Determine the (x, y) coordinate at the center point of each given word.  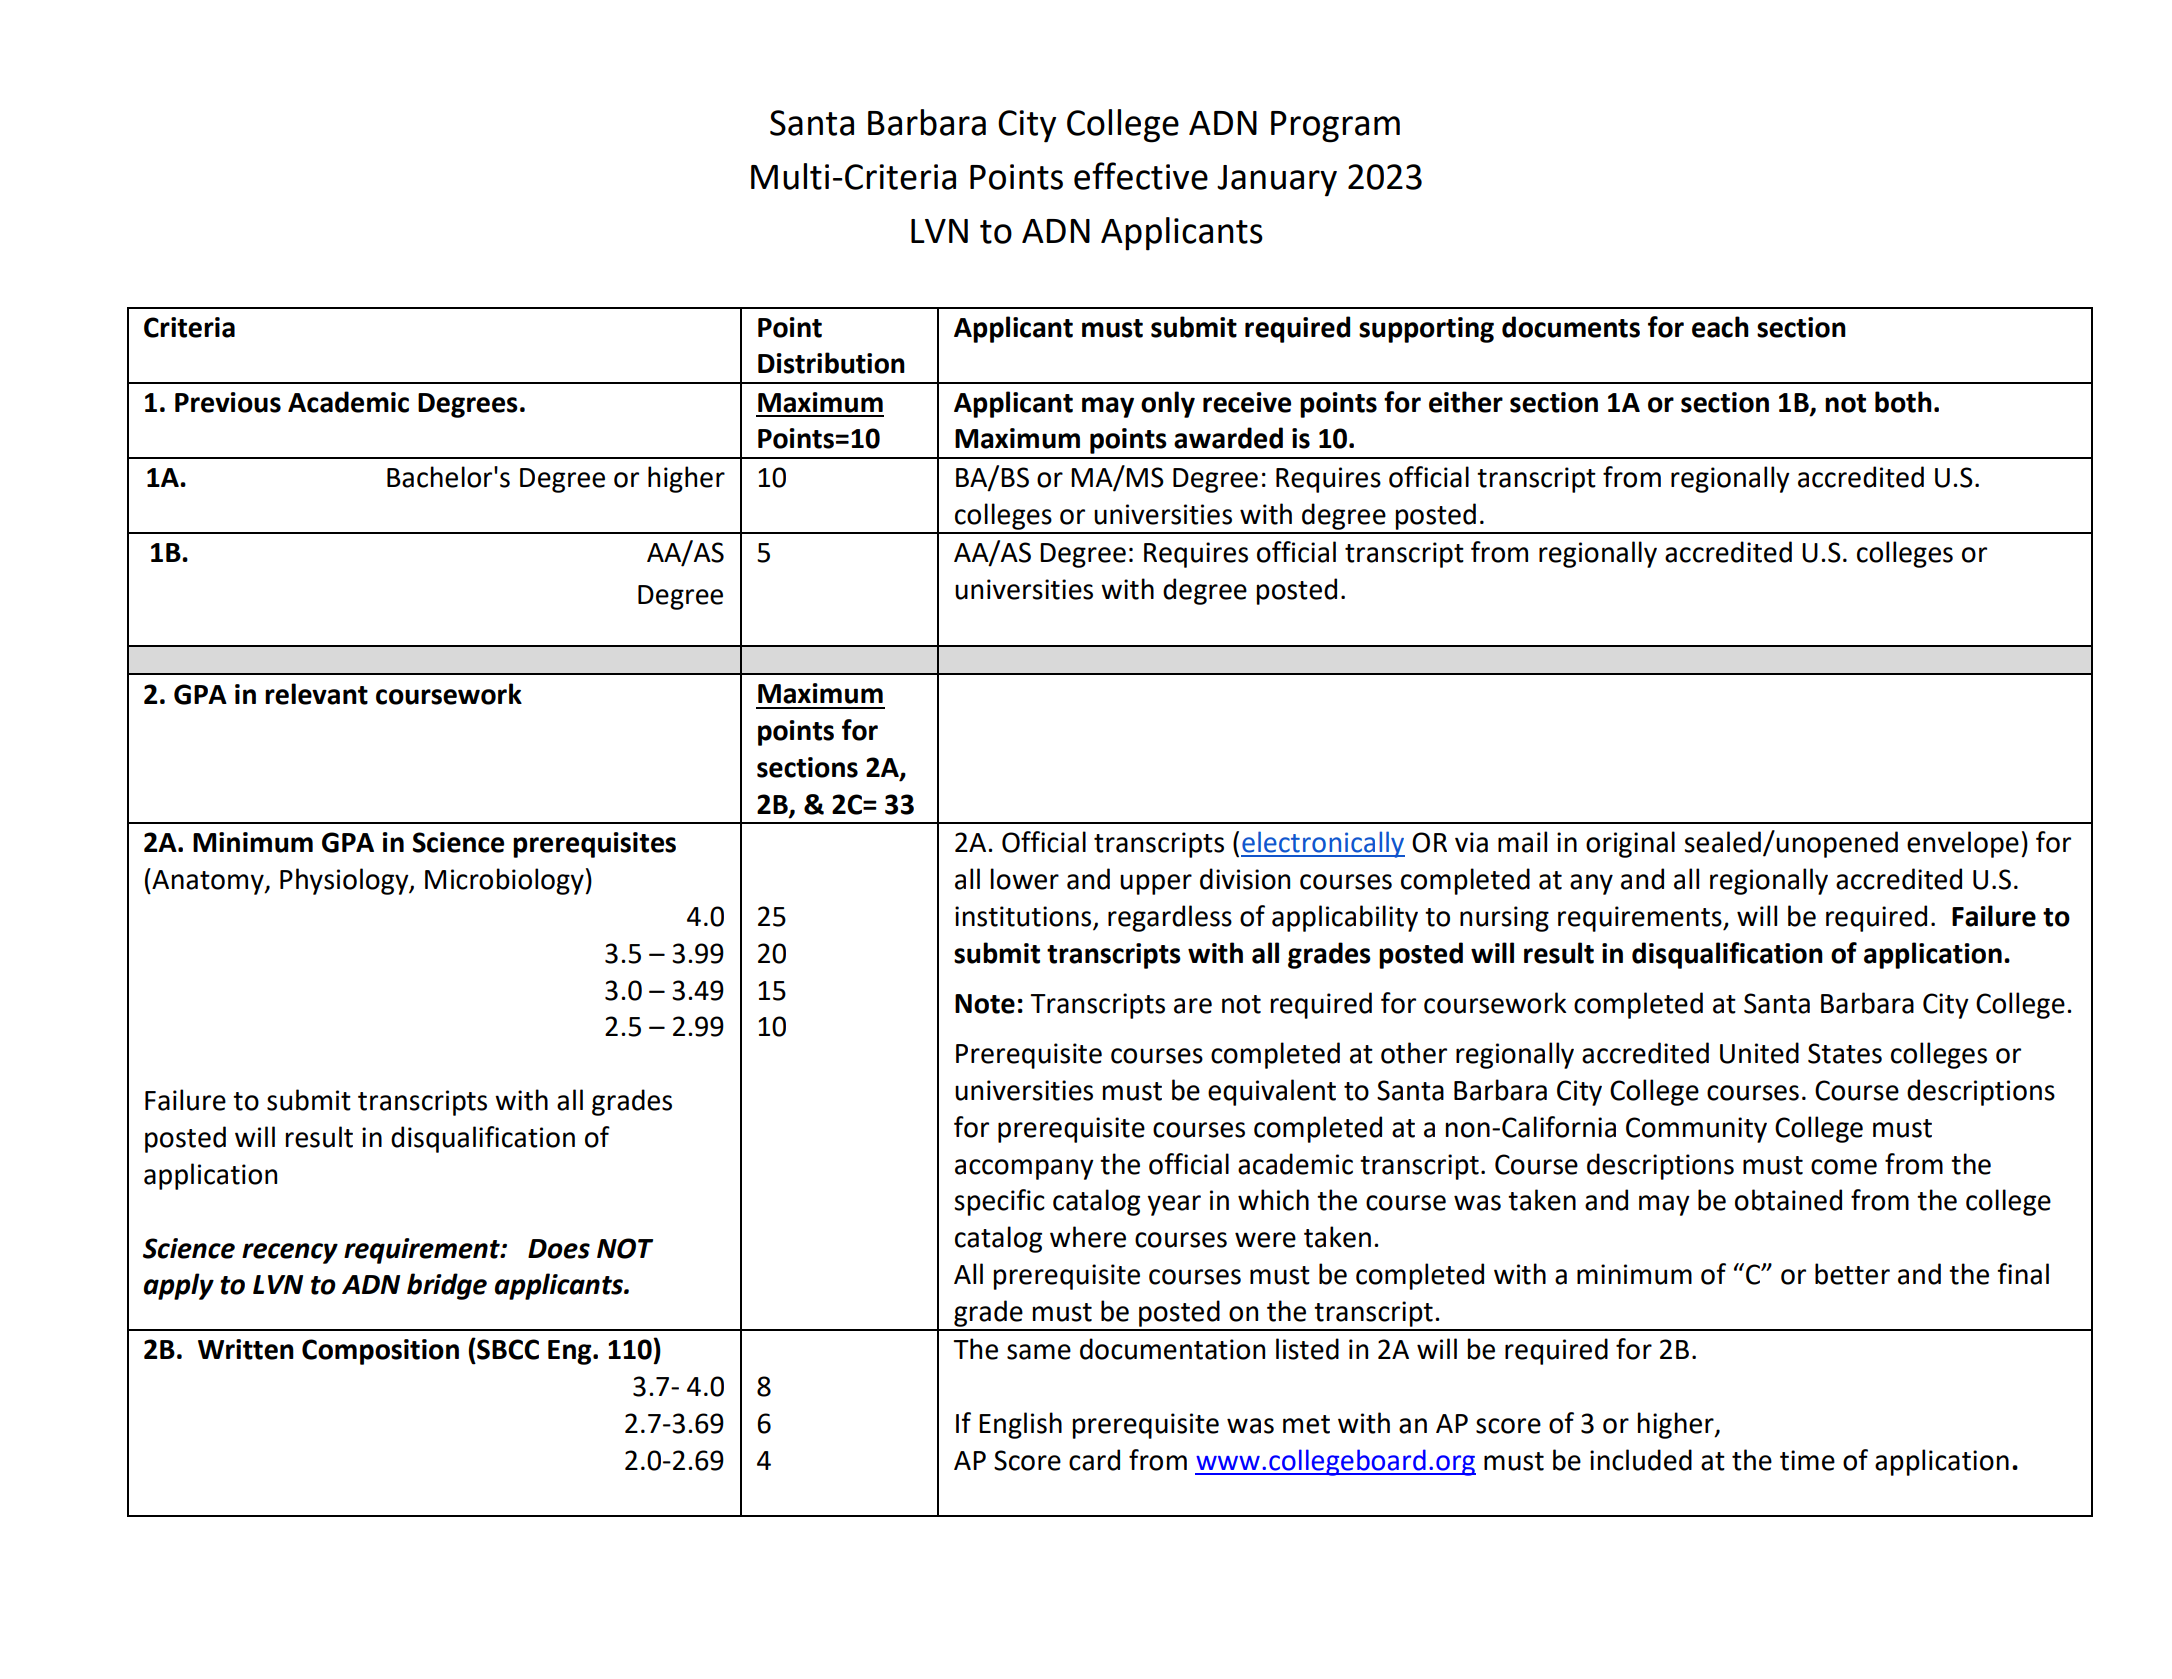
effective (1141, 176)
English (1020, 1425)
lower (1025, 879)
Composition (380, 1352)
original (1630, 844)
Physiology (345, 881)
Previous (228, 402)
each (1720, 327)
